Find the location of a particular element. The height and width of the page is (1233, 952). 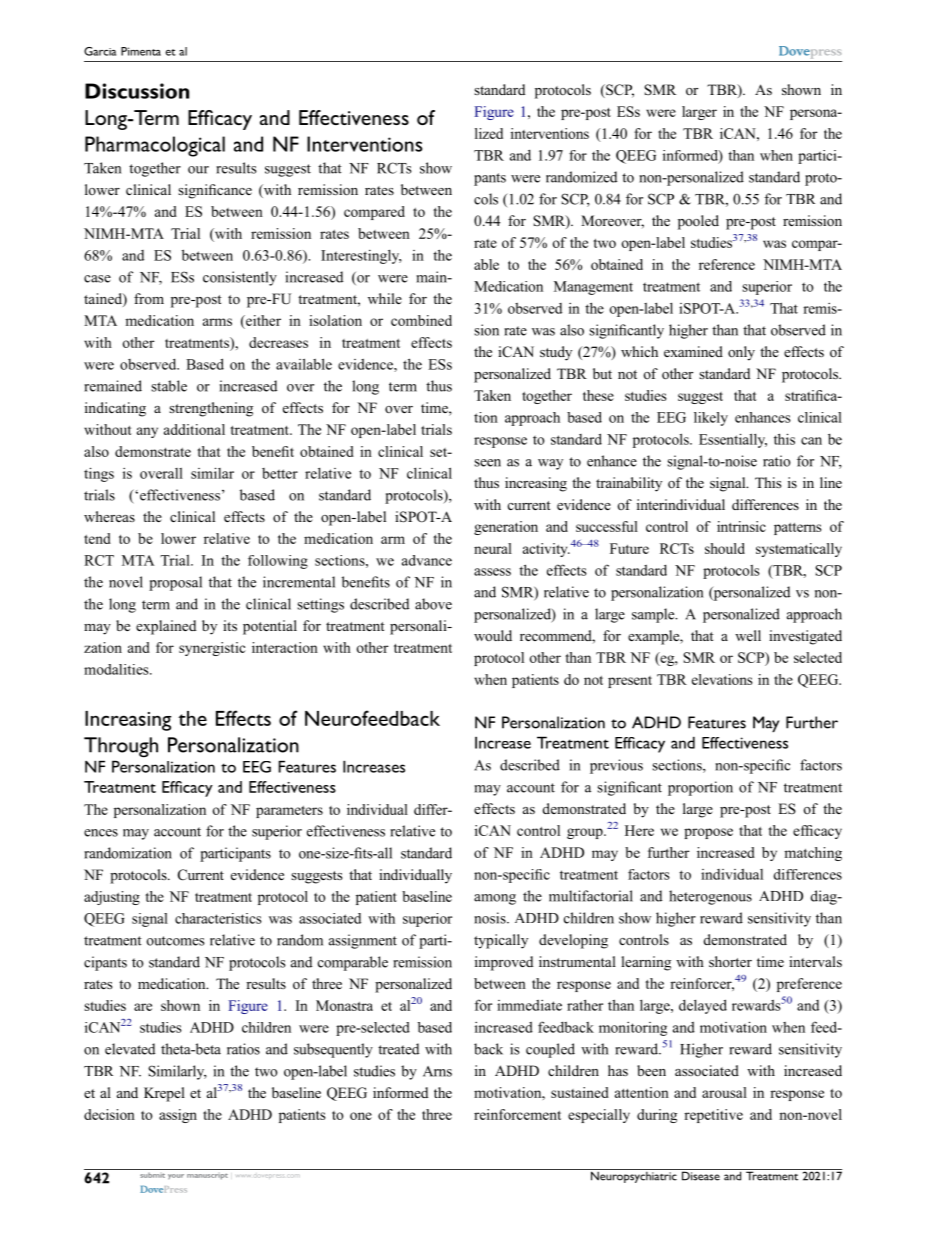

Pharmacological is located at coordinates (155, 146).
